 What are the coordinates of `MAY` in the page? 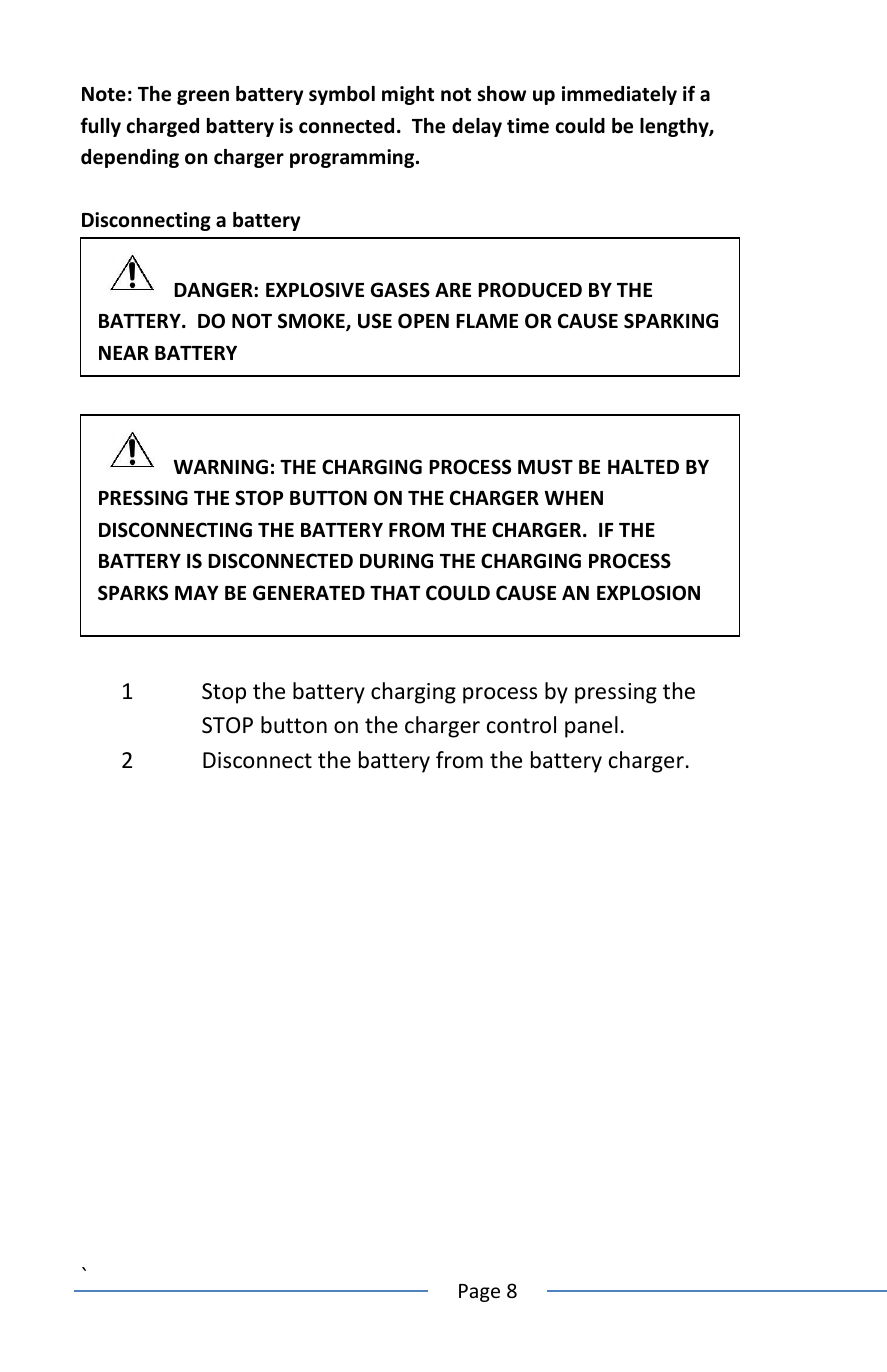 It's located at (197, 593).
